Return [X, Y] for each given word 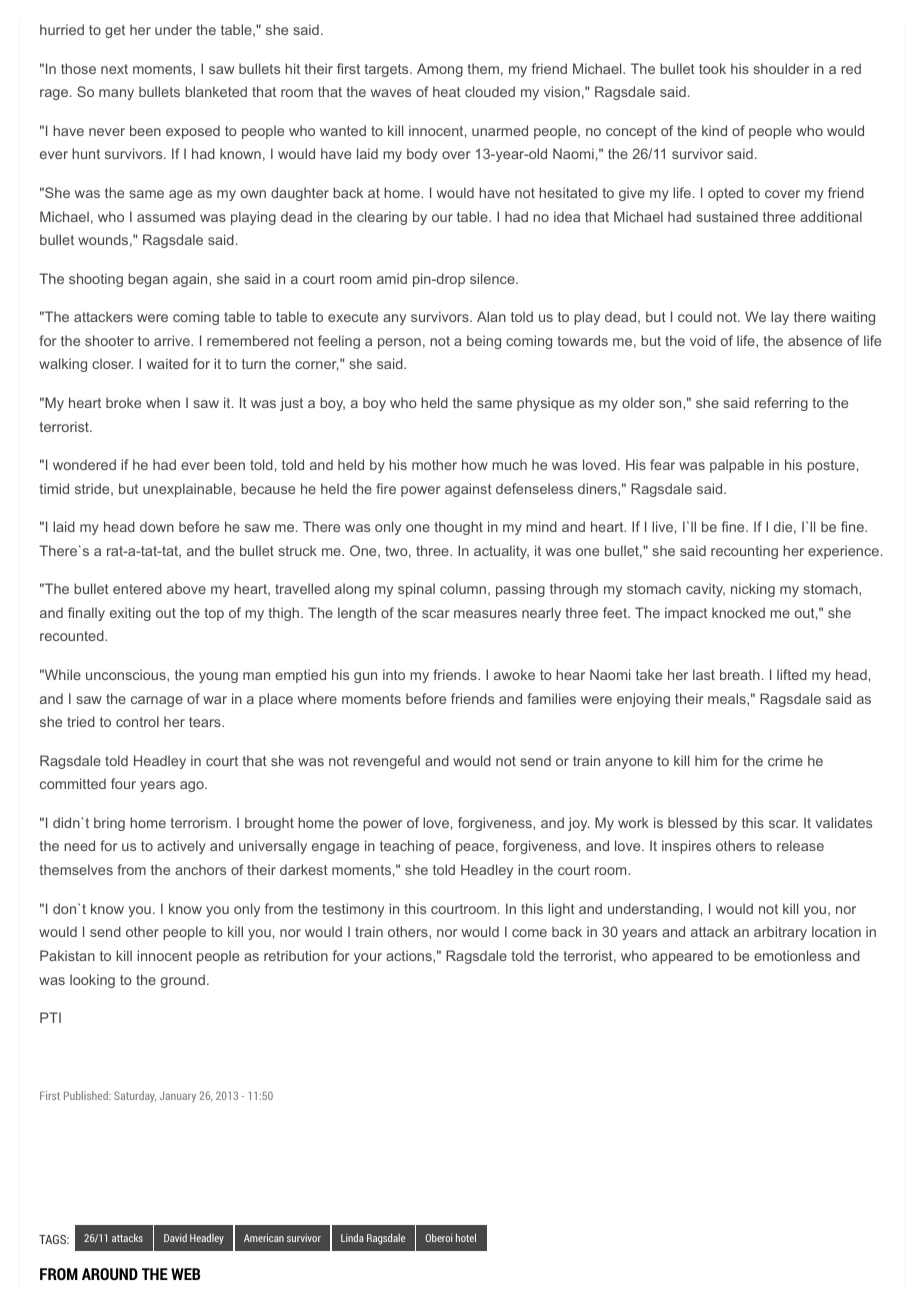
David [175, 1237]
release [800, 845]
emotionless [792, 955]
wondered [84, 464]
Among [440, 70]
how [475, 464]
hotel [466, 1237]
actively [181, 847]
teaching [407, 847]
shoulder [781, 68]
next [114, 69]
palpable [737, 466]
